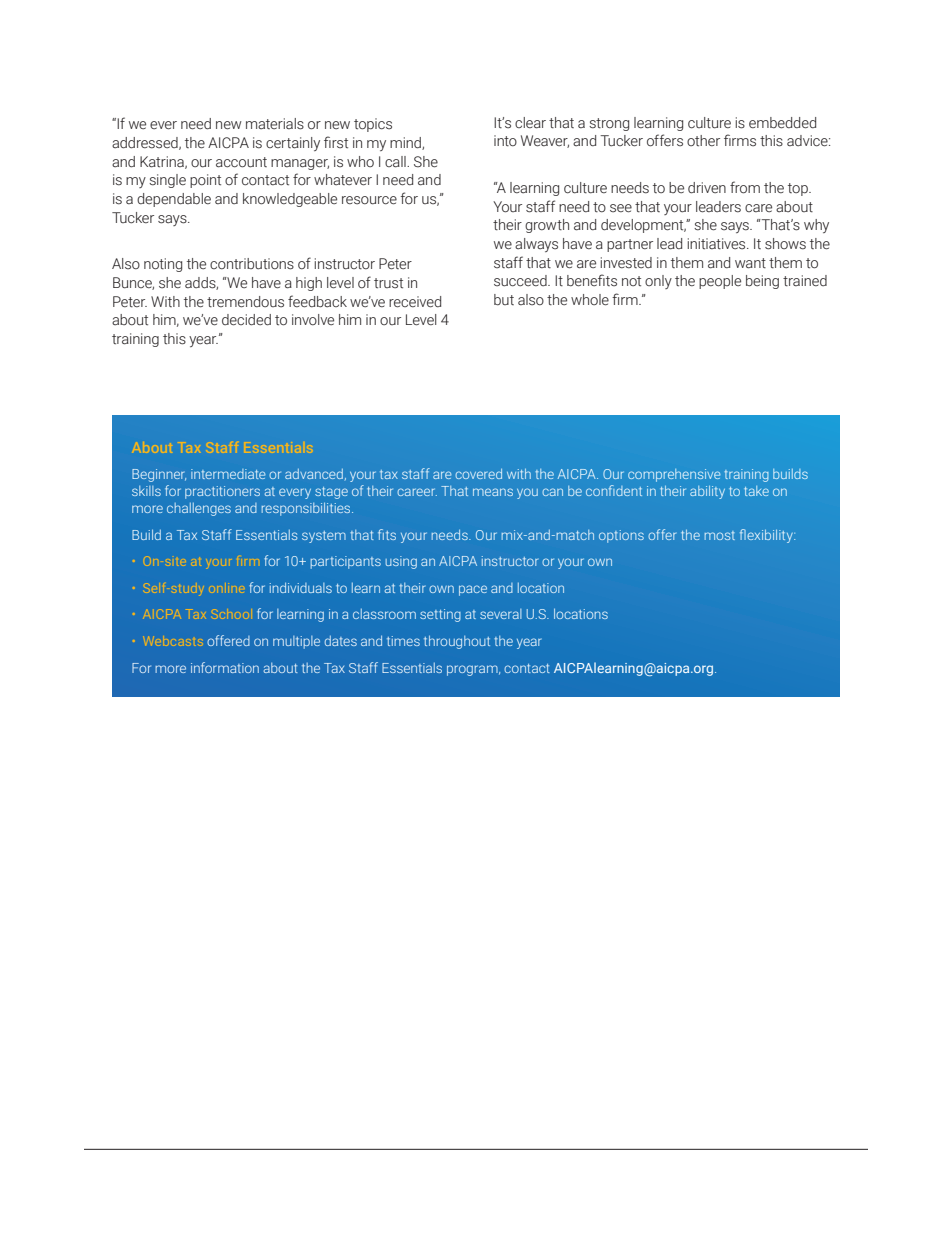  What do you see at coordinates (225, 667) in the screenshot?
I see `information` at bounding box center [225, 667].
